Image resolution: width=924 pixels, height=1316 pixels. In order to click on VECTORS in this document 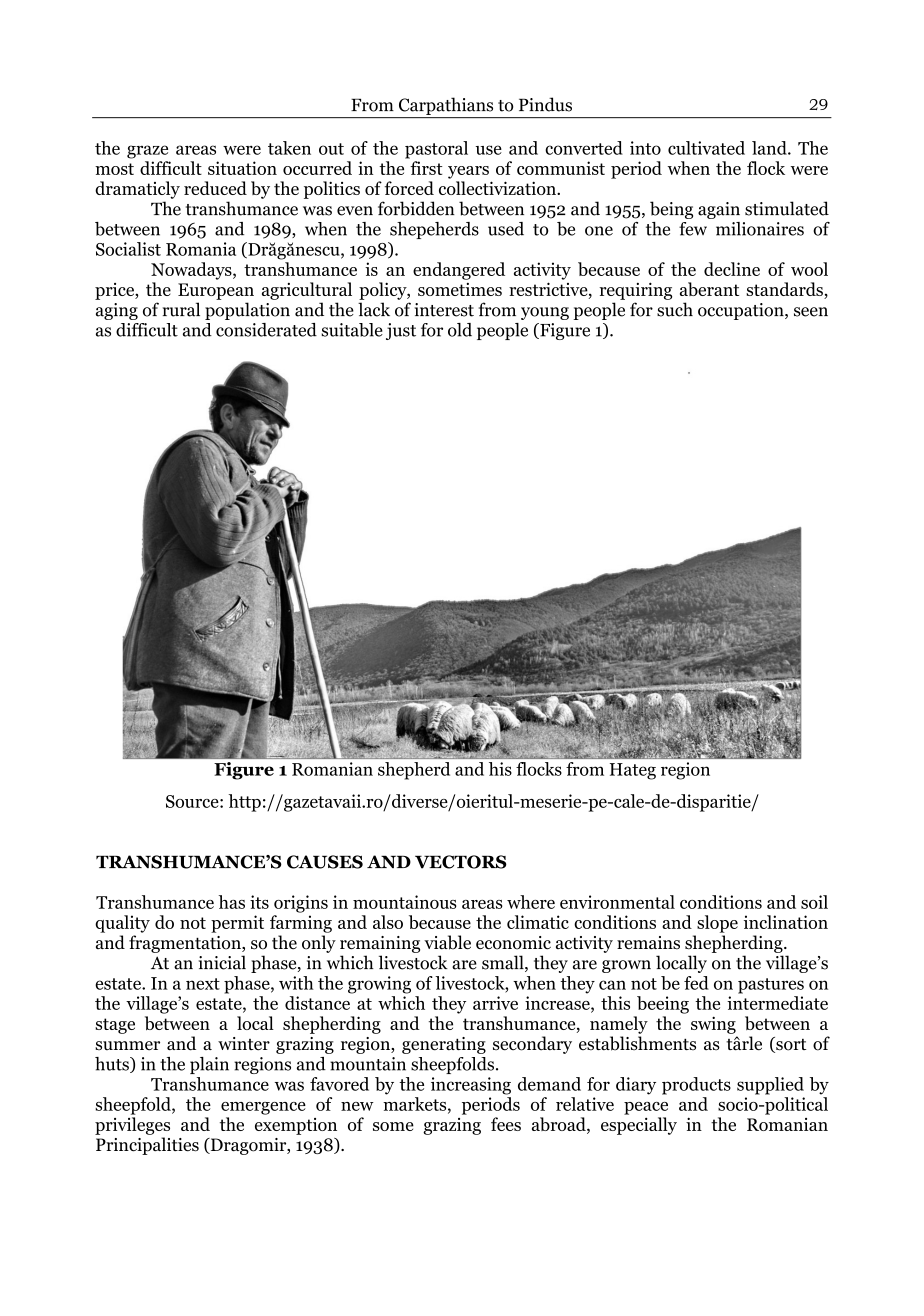, I will do `click(461, 862)`.
